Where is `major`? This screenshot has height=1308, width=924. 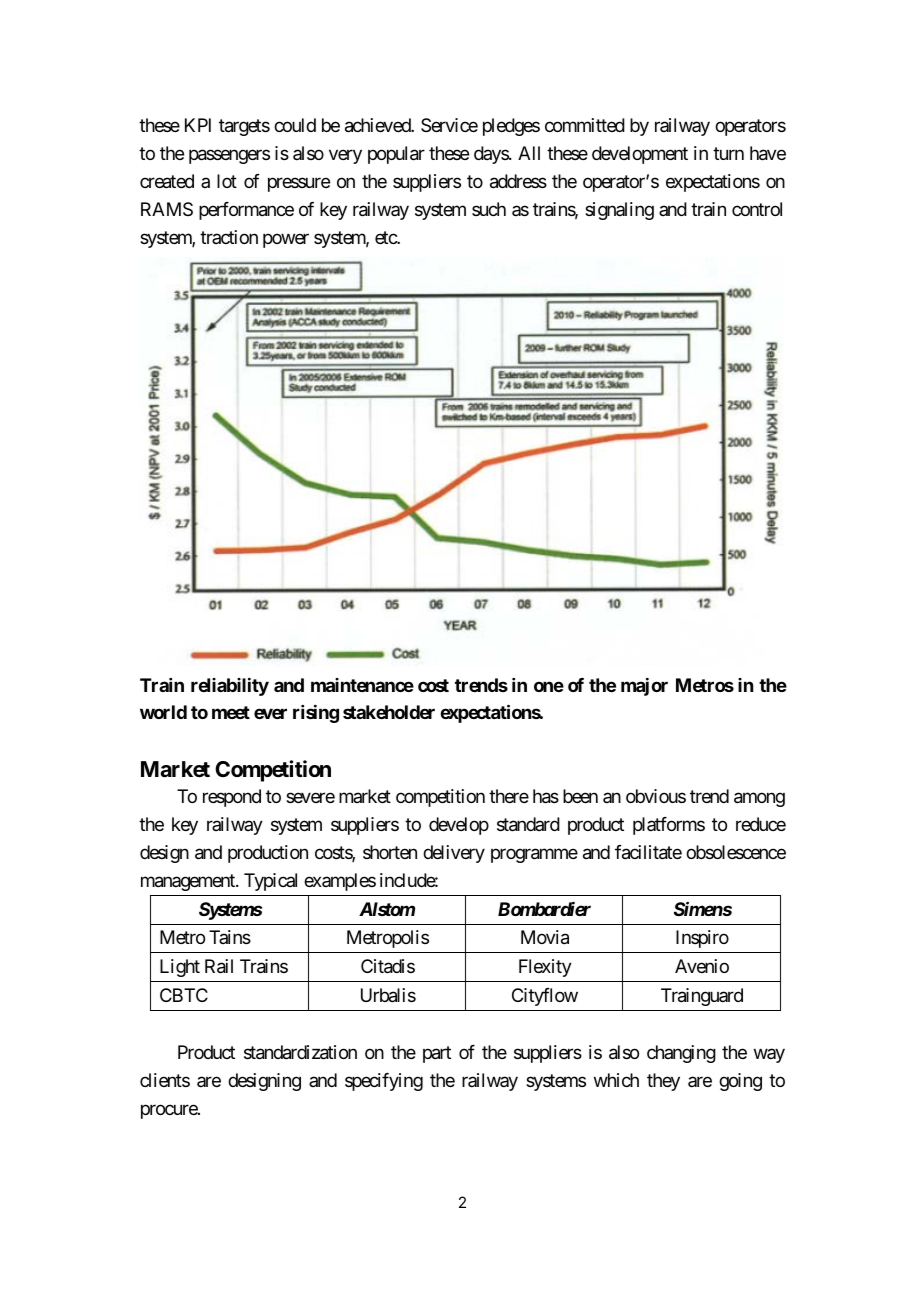 major is located at coordinates (644, 687).
